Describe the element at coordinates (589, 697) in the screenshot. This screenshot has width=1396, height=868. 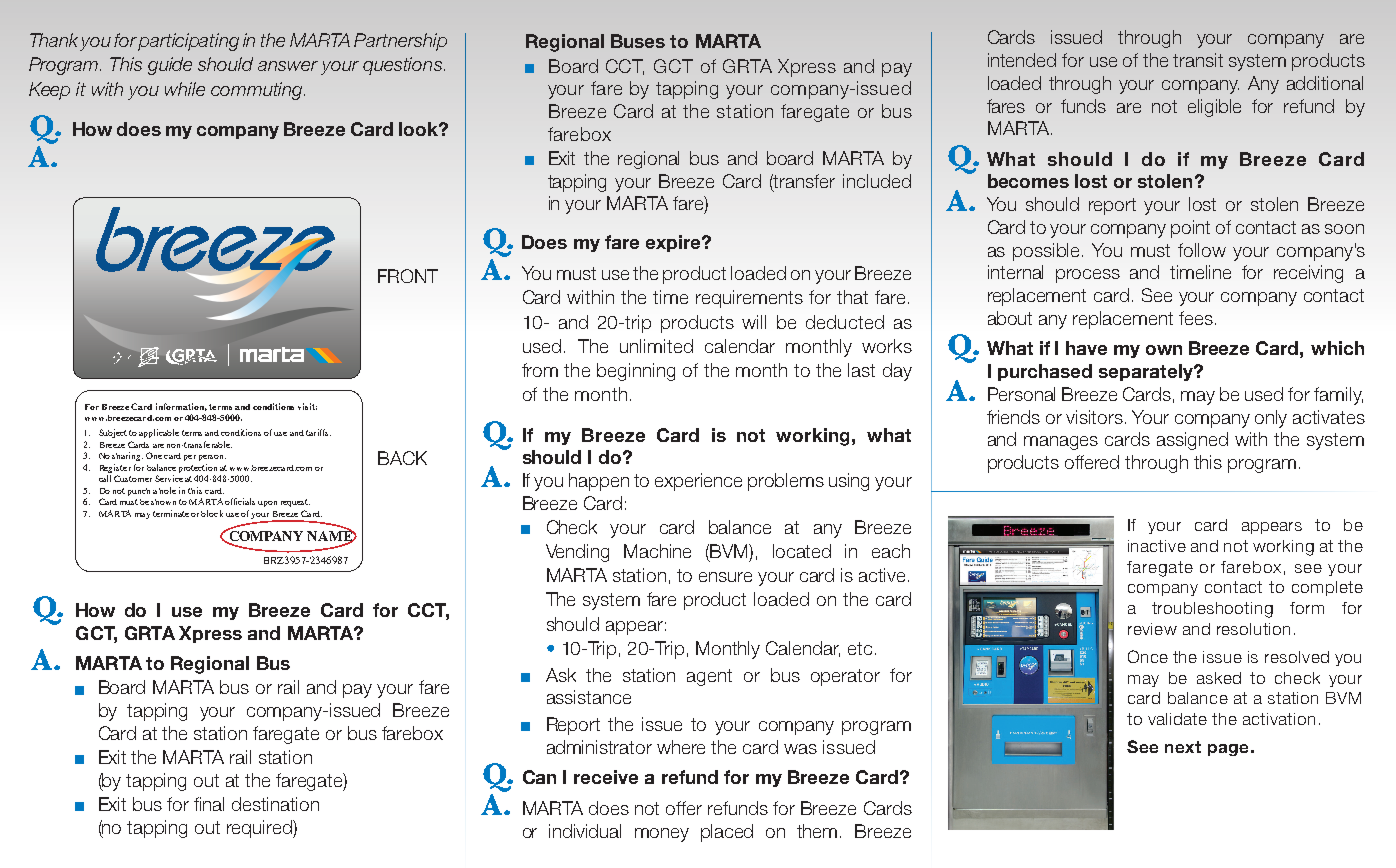
I see `assistance` at that location.
